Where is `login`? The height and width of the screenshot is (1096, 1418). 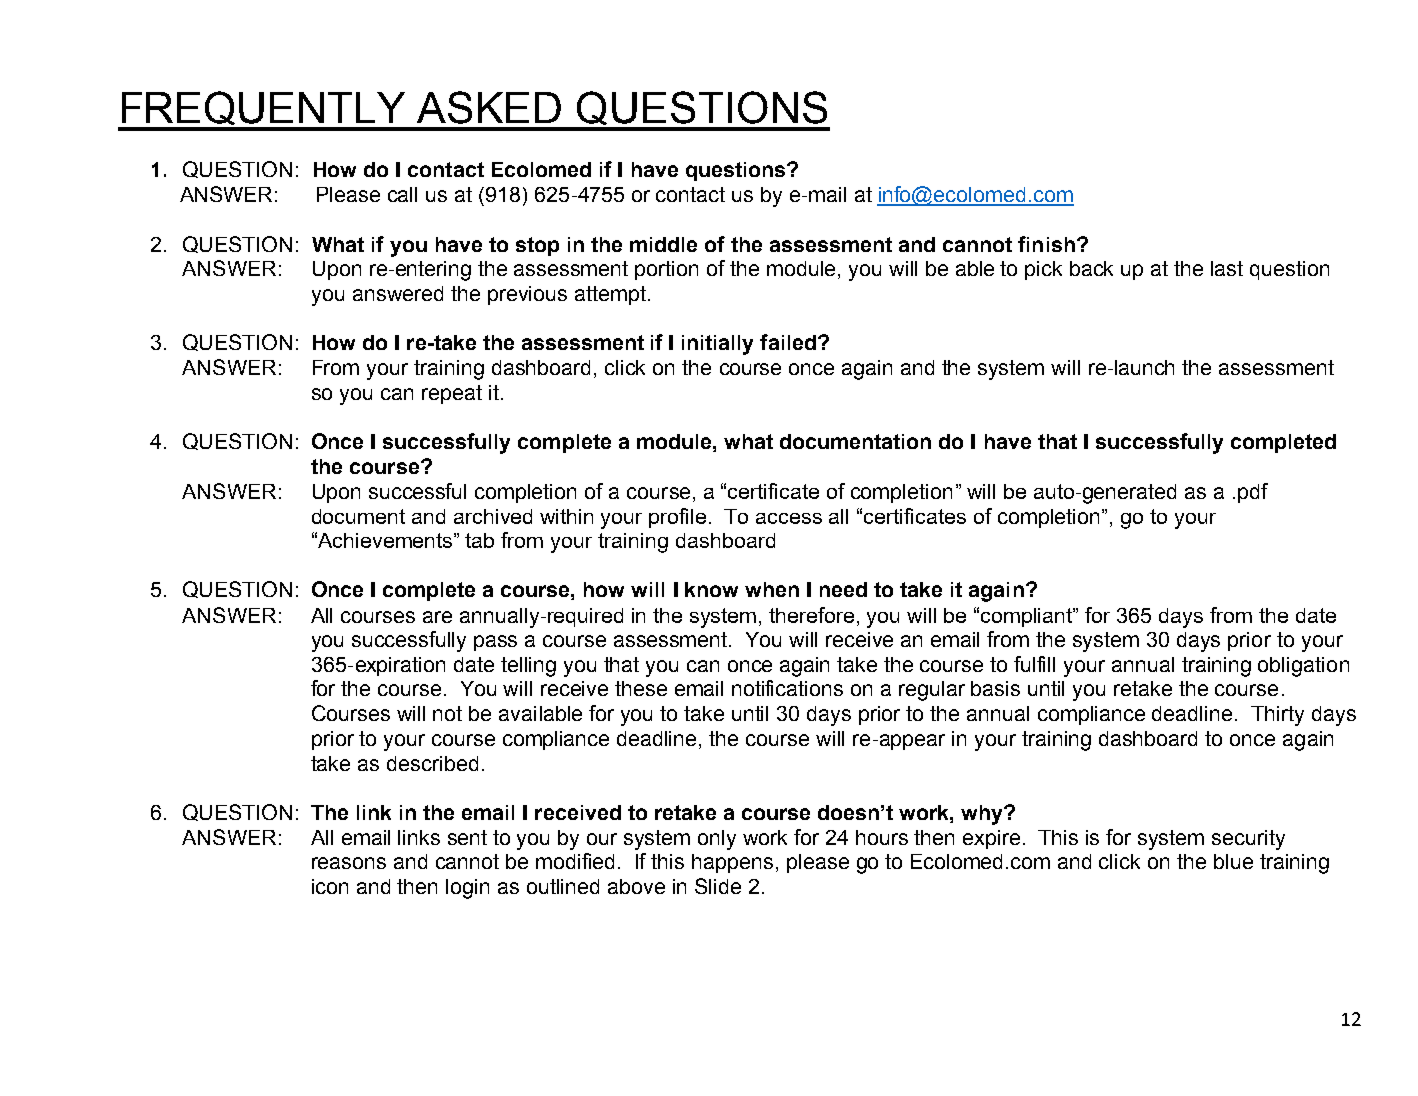 login is located at coordinates (467, 889).
